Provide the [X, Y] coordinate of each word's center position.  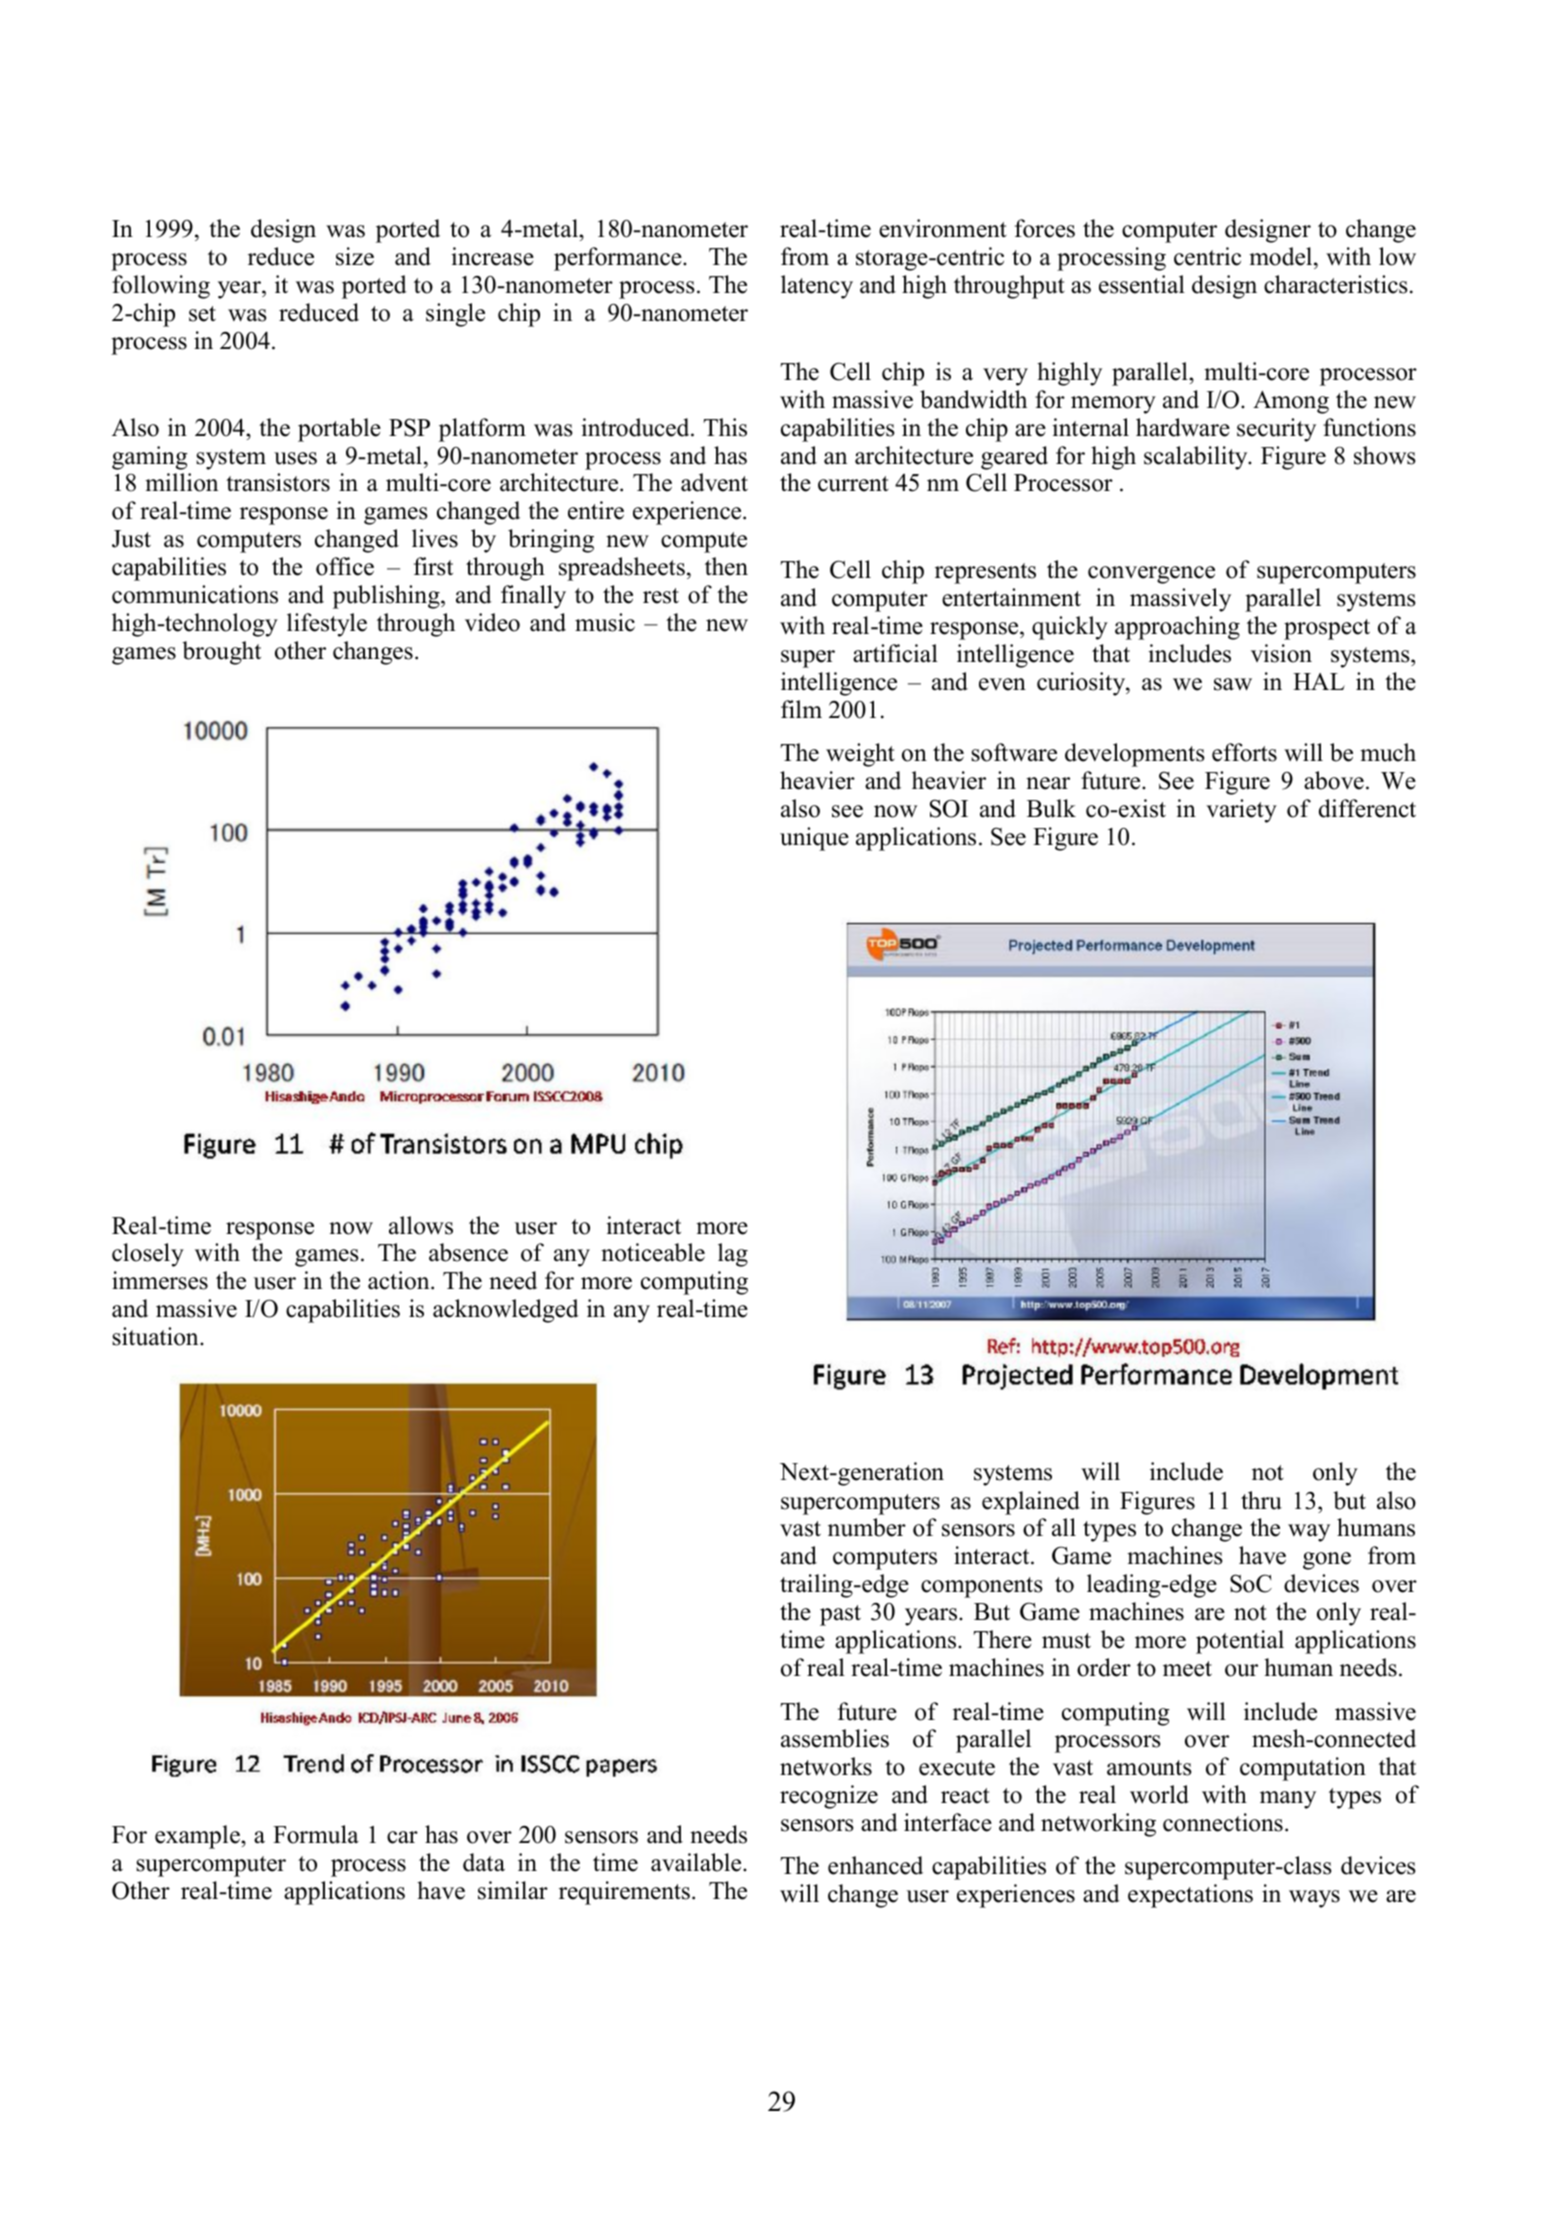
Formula [316, 1834]
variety [1241, 811]
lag [733, 1255]
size [355, 256]
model [1282, 258]
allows [421, 1225]
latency [817, 287]
